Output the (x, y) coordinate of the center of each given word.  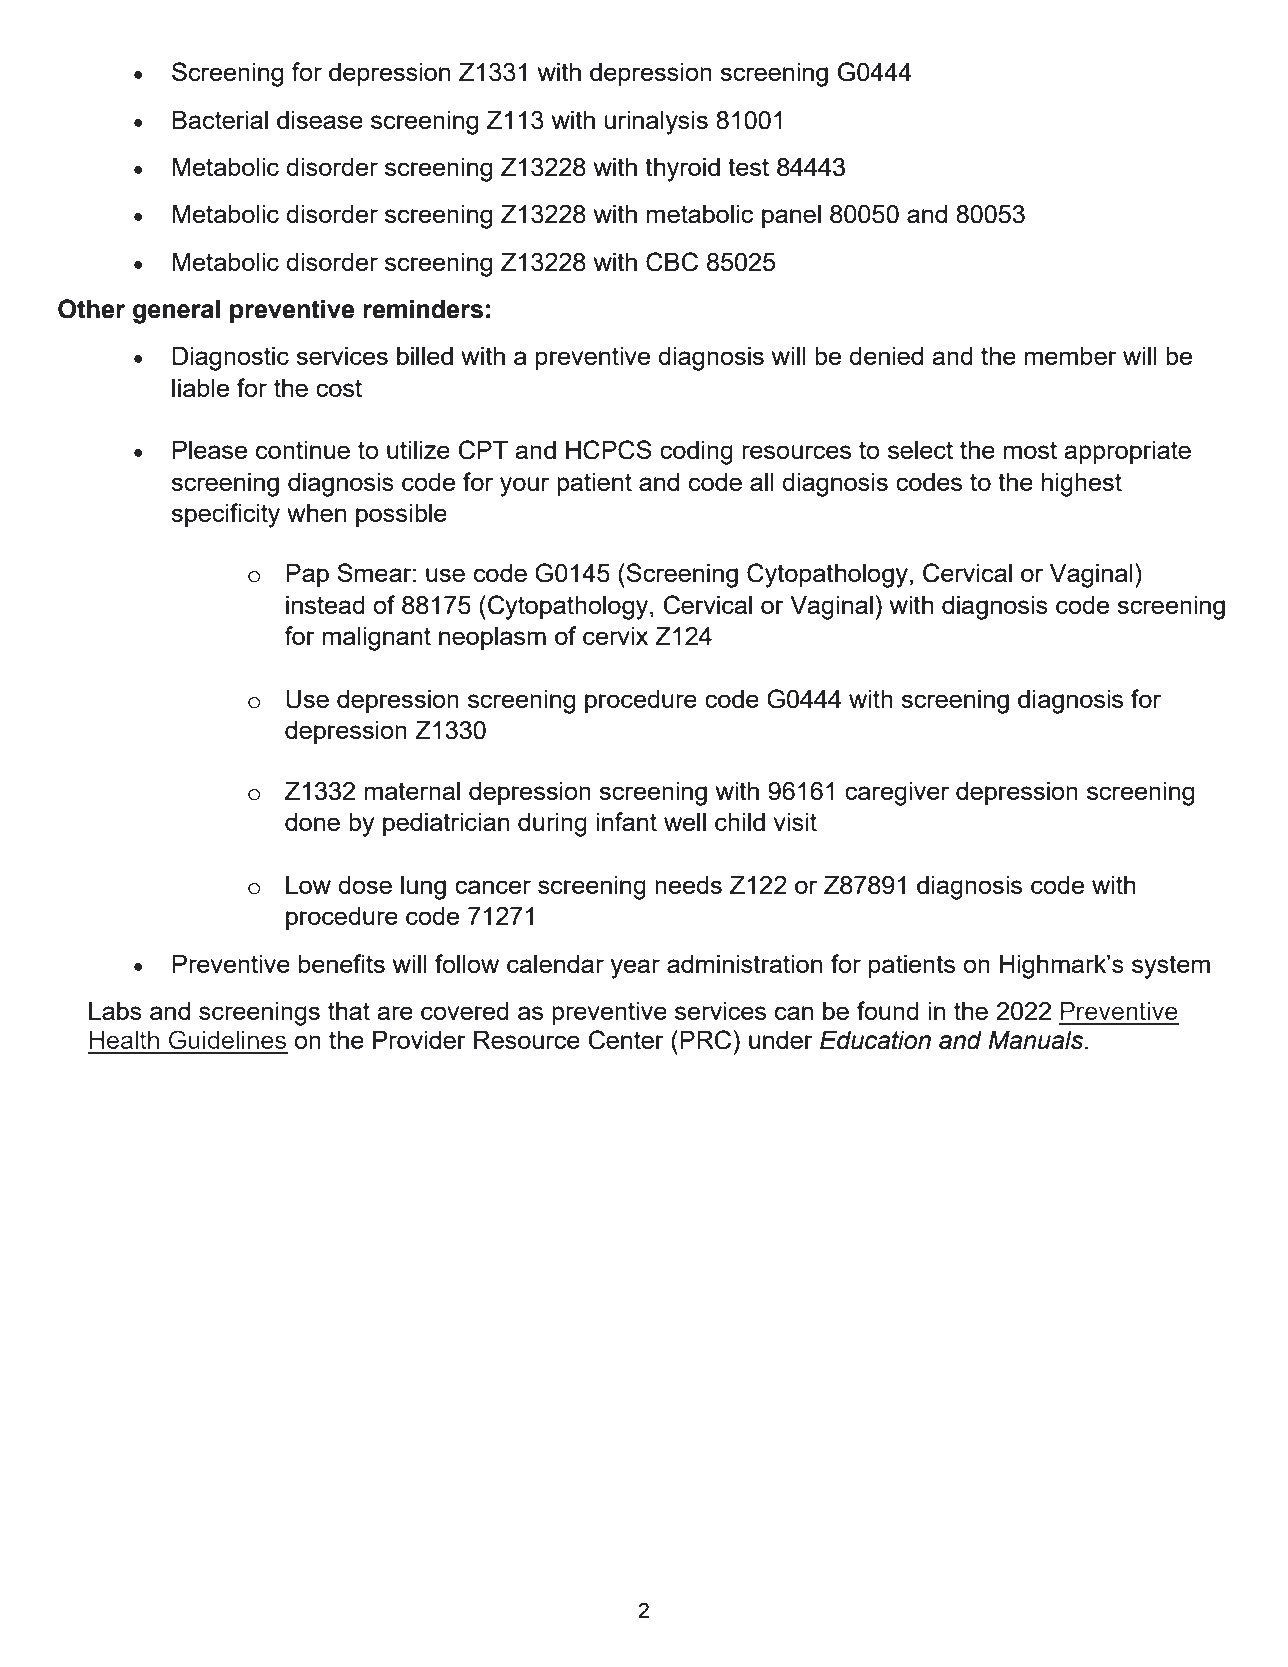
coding (696, 453)
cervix (615, 636)
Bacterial (220, 120)
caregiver (897, 794)
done (312, 822)
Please (210, 450)
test (748, 167)
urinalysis (656, 123)
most (1030, 450)
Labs (115, 1011)
